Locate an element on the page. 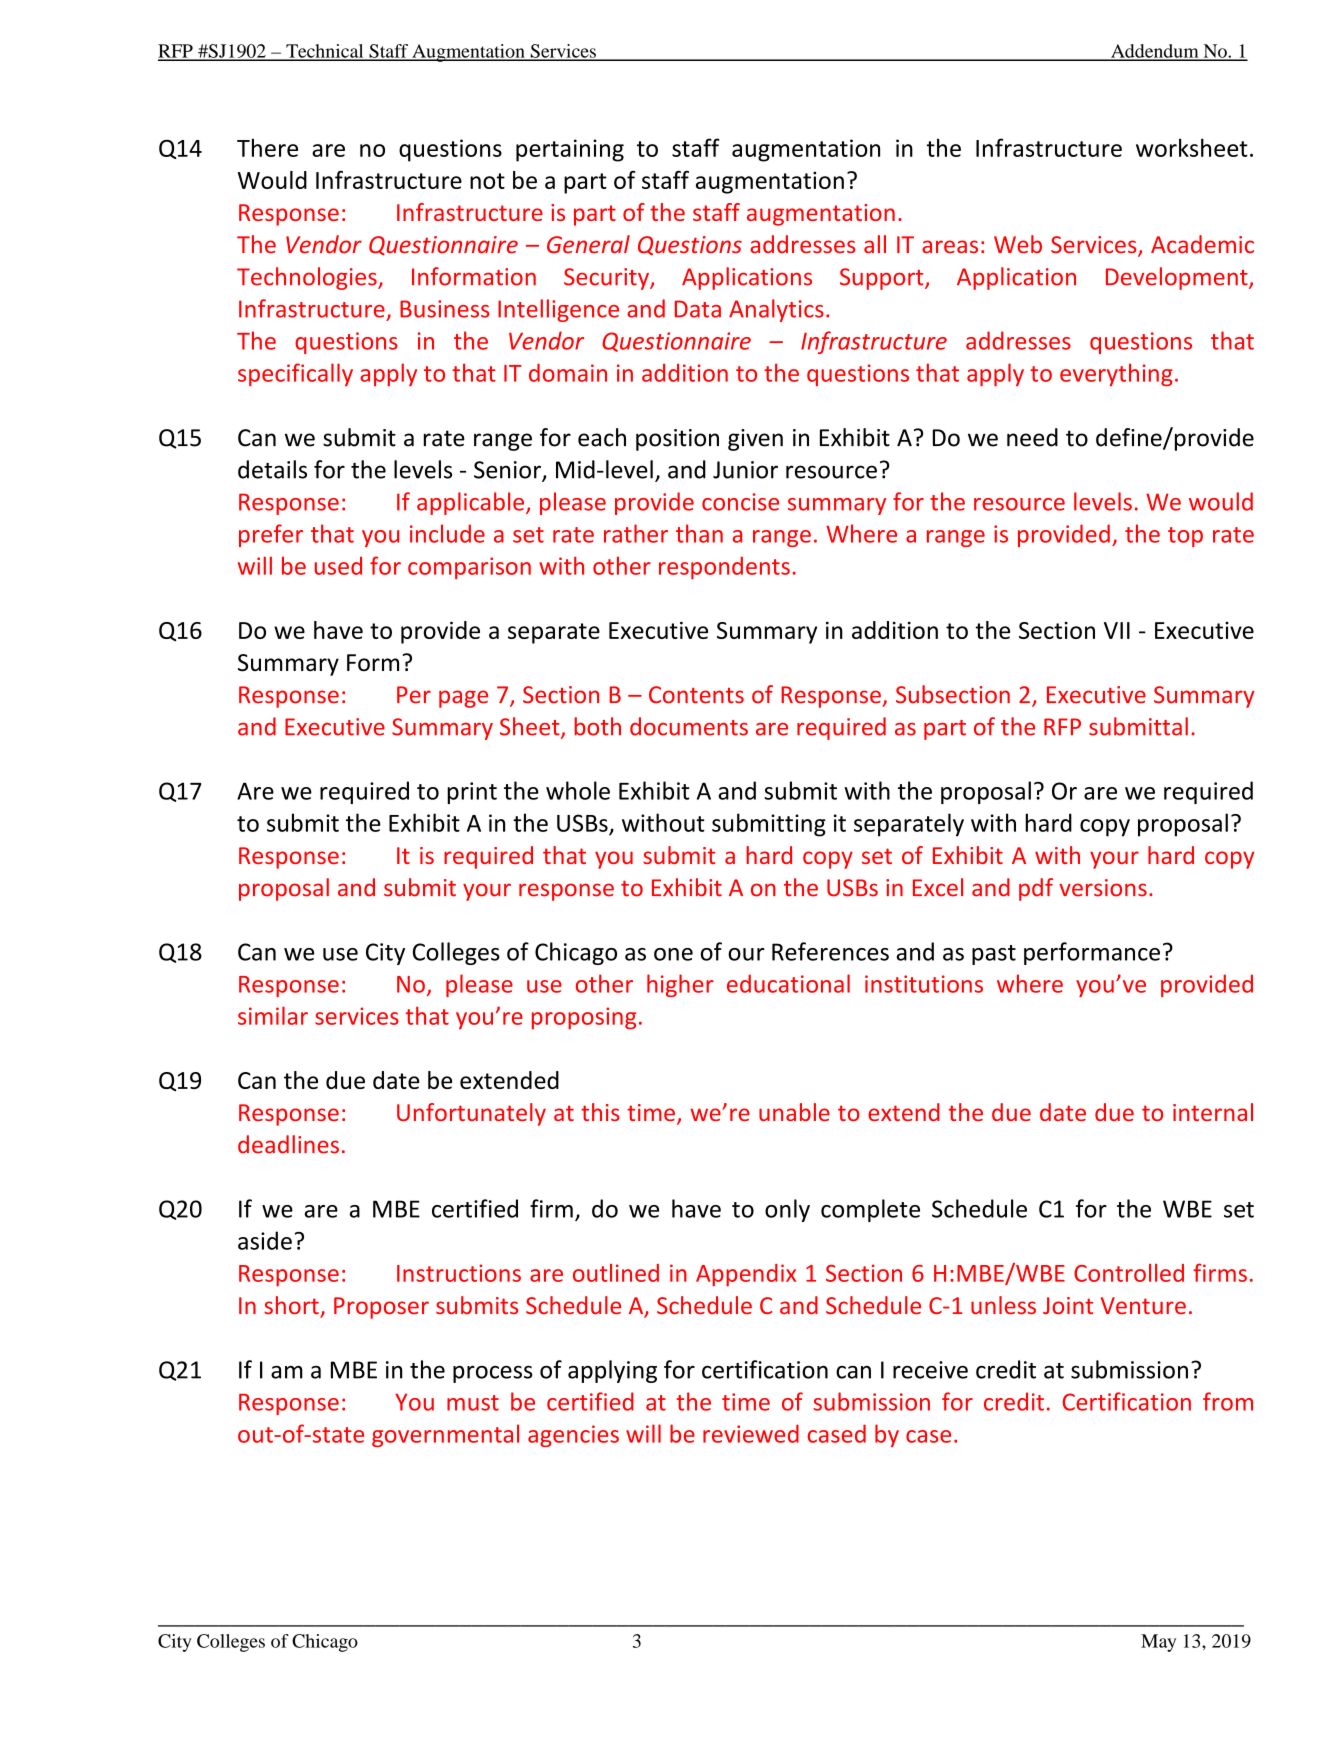 This image has height=1738, width=1343. VII is located at coordinates (1117, 630).
